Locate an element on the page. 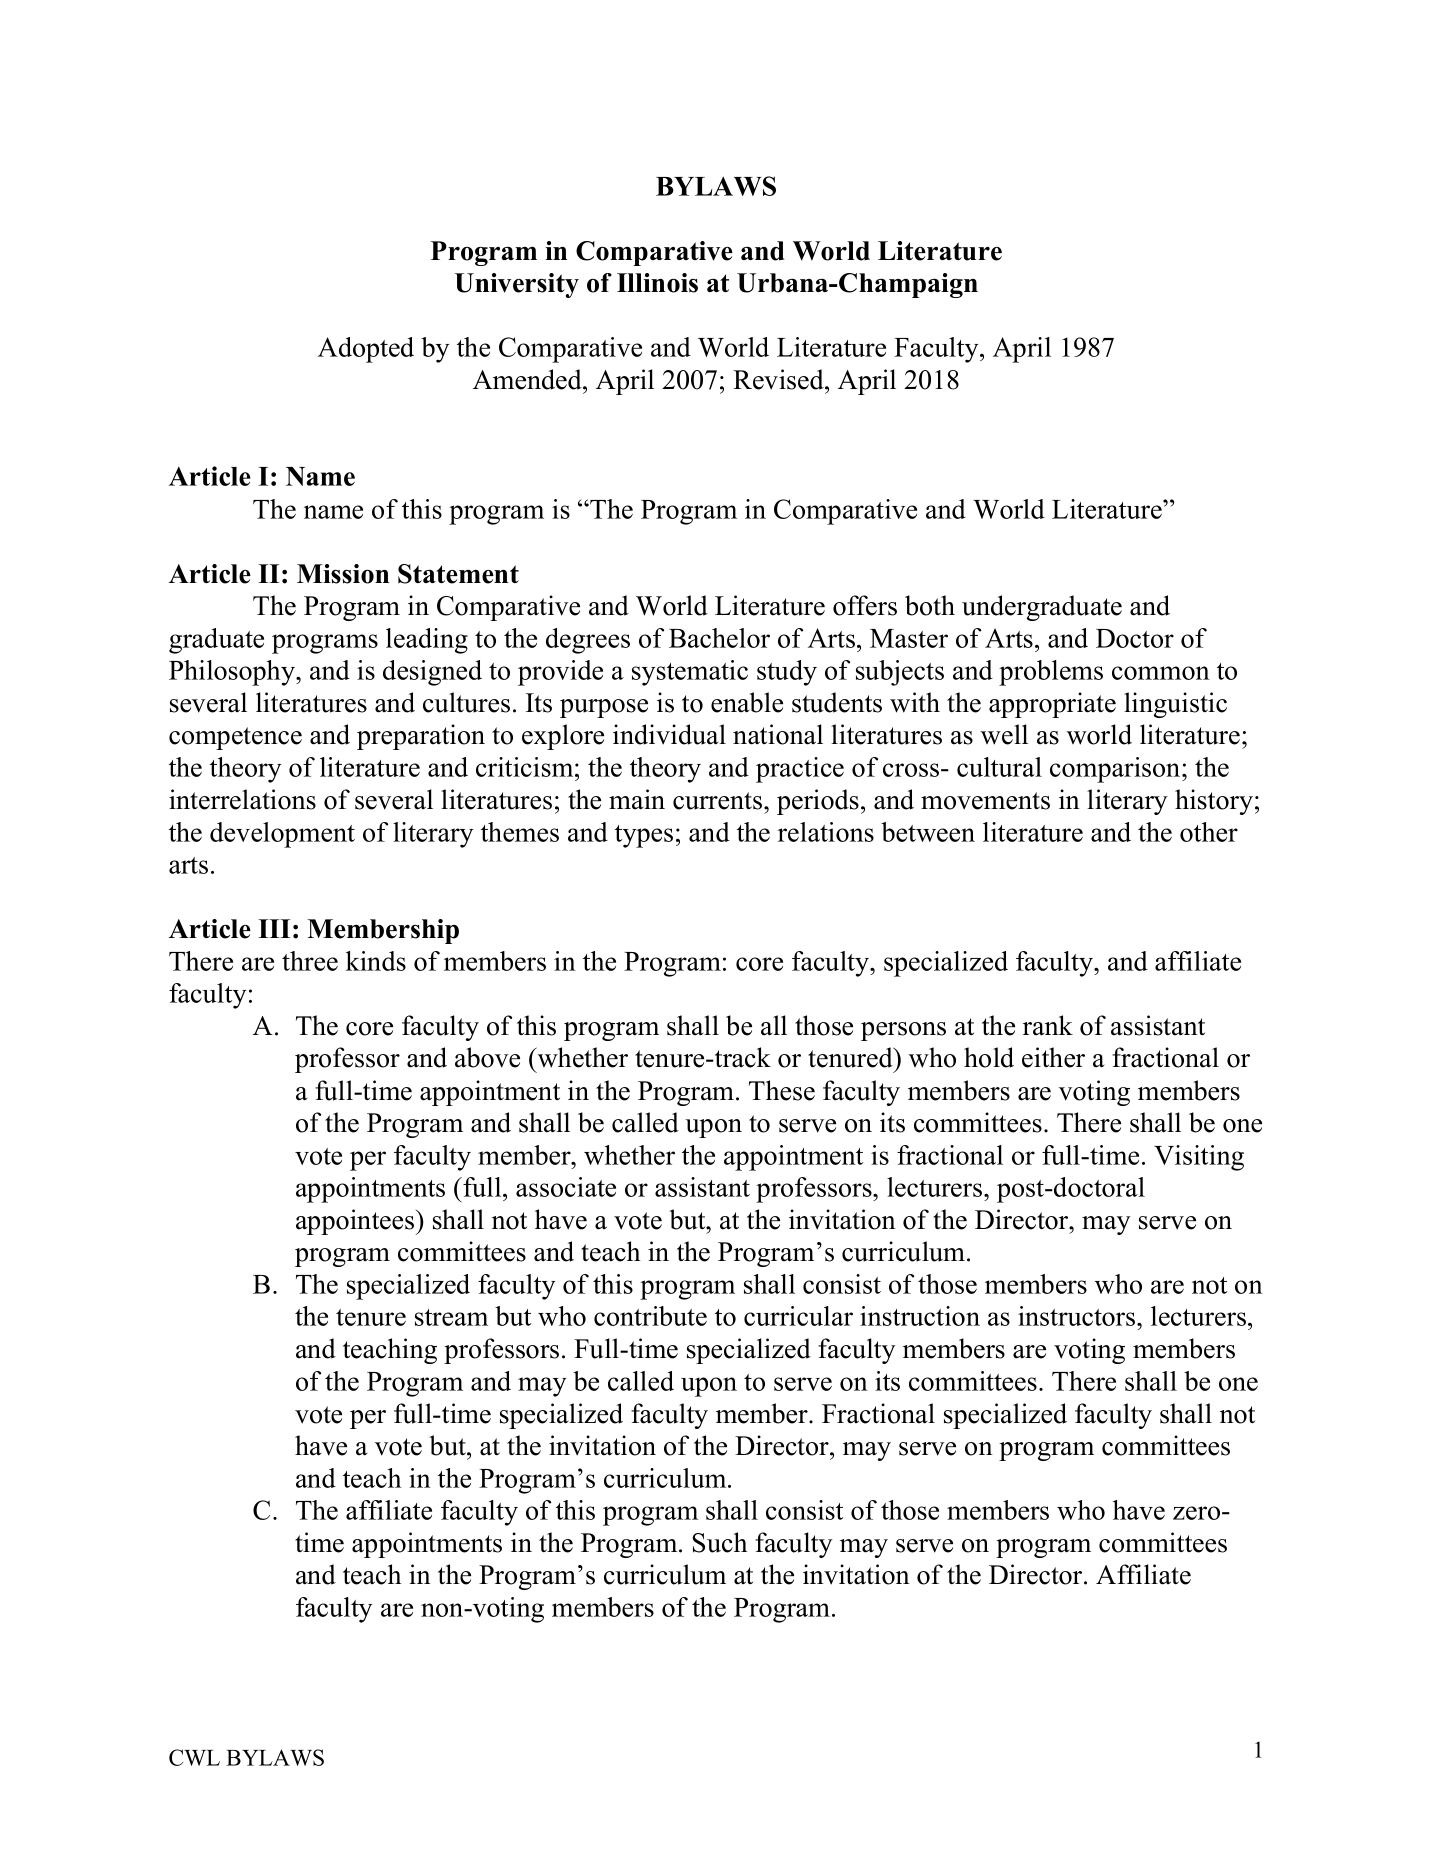 This document has height=1854, width=1433. stream is located at coordinates (451, 1317).
